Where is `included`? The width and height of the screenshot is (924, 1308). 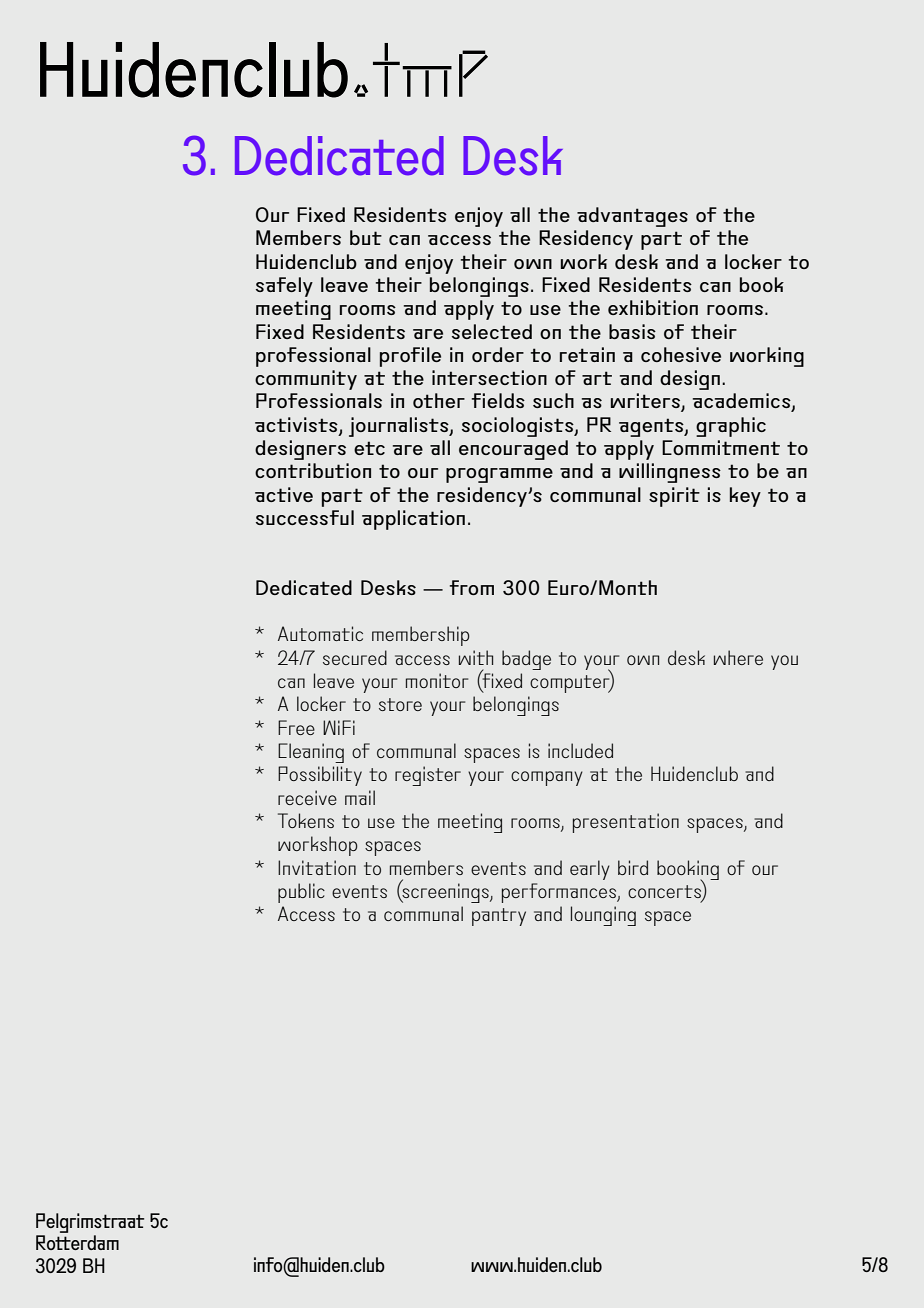
included is located at coordinates (580, 750).
